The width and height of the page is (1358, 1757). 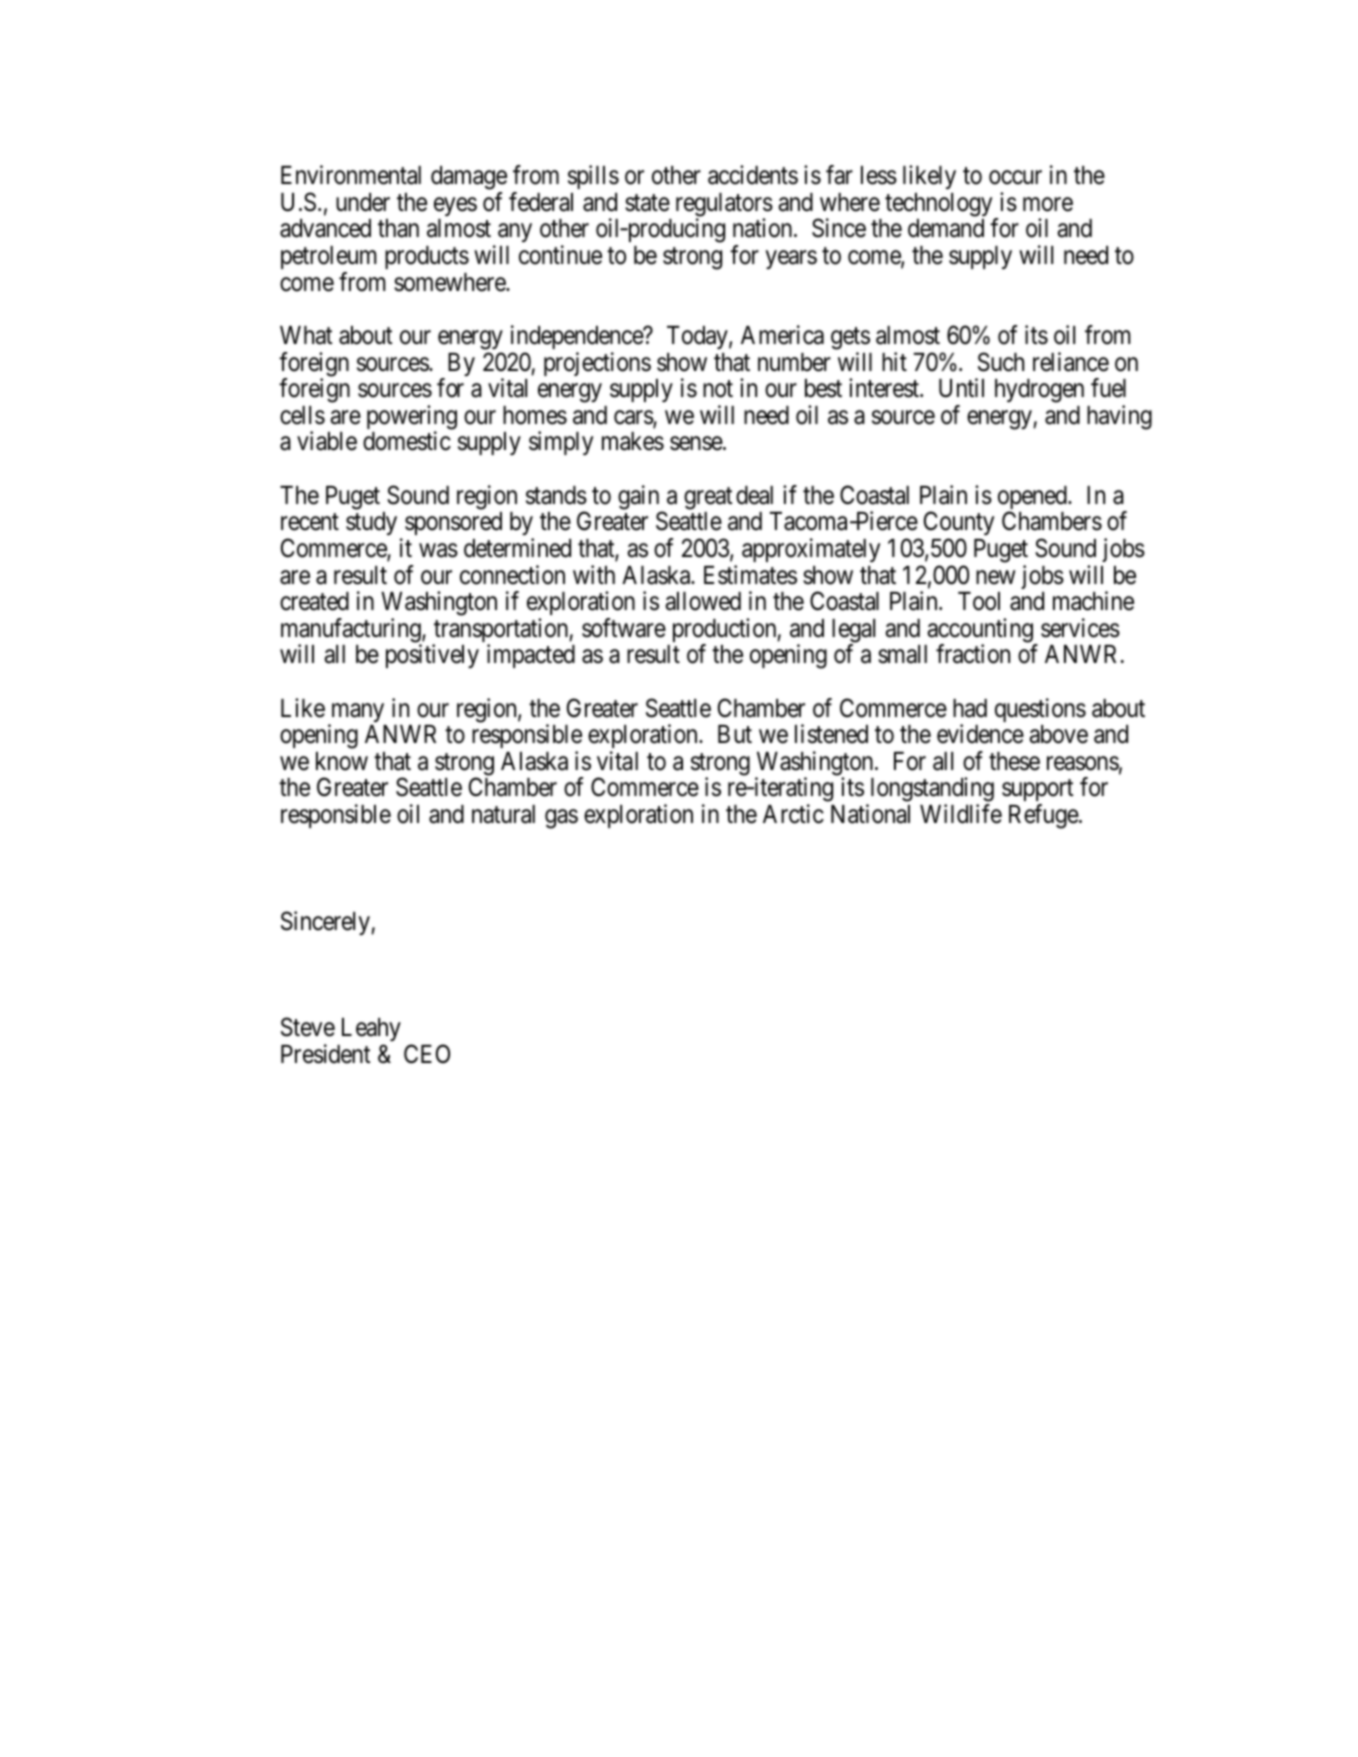 I want to click on more, so click(x=1048, y=204).
